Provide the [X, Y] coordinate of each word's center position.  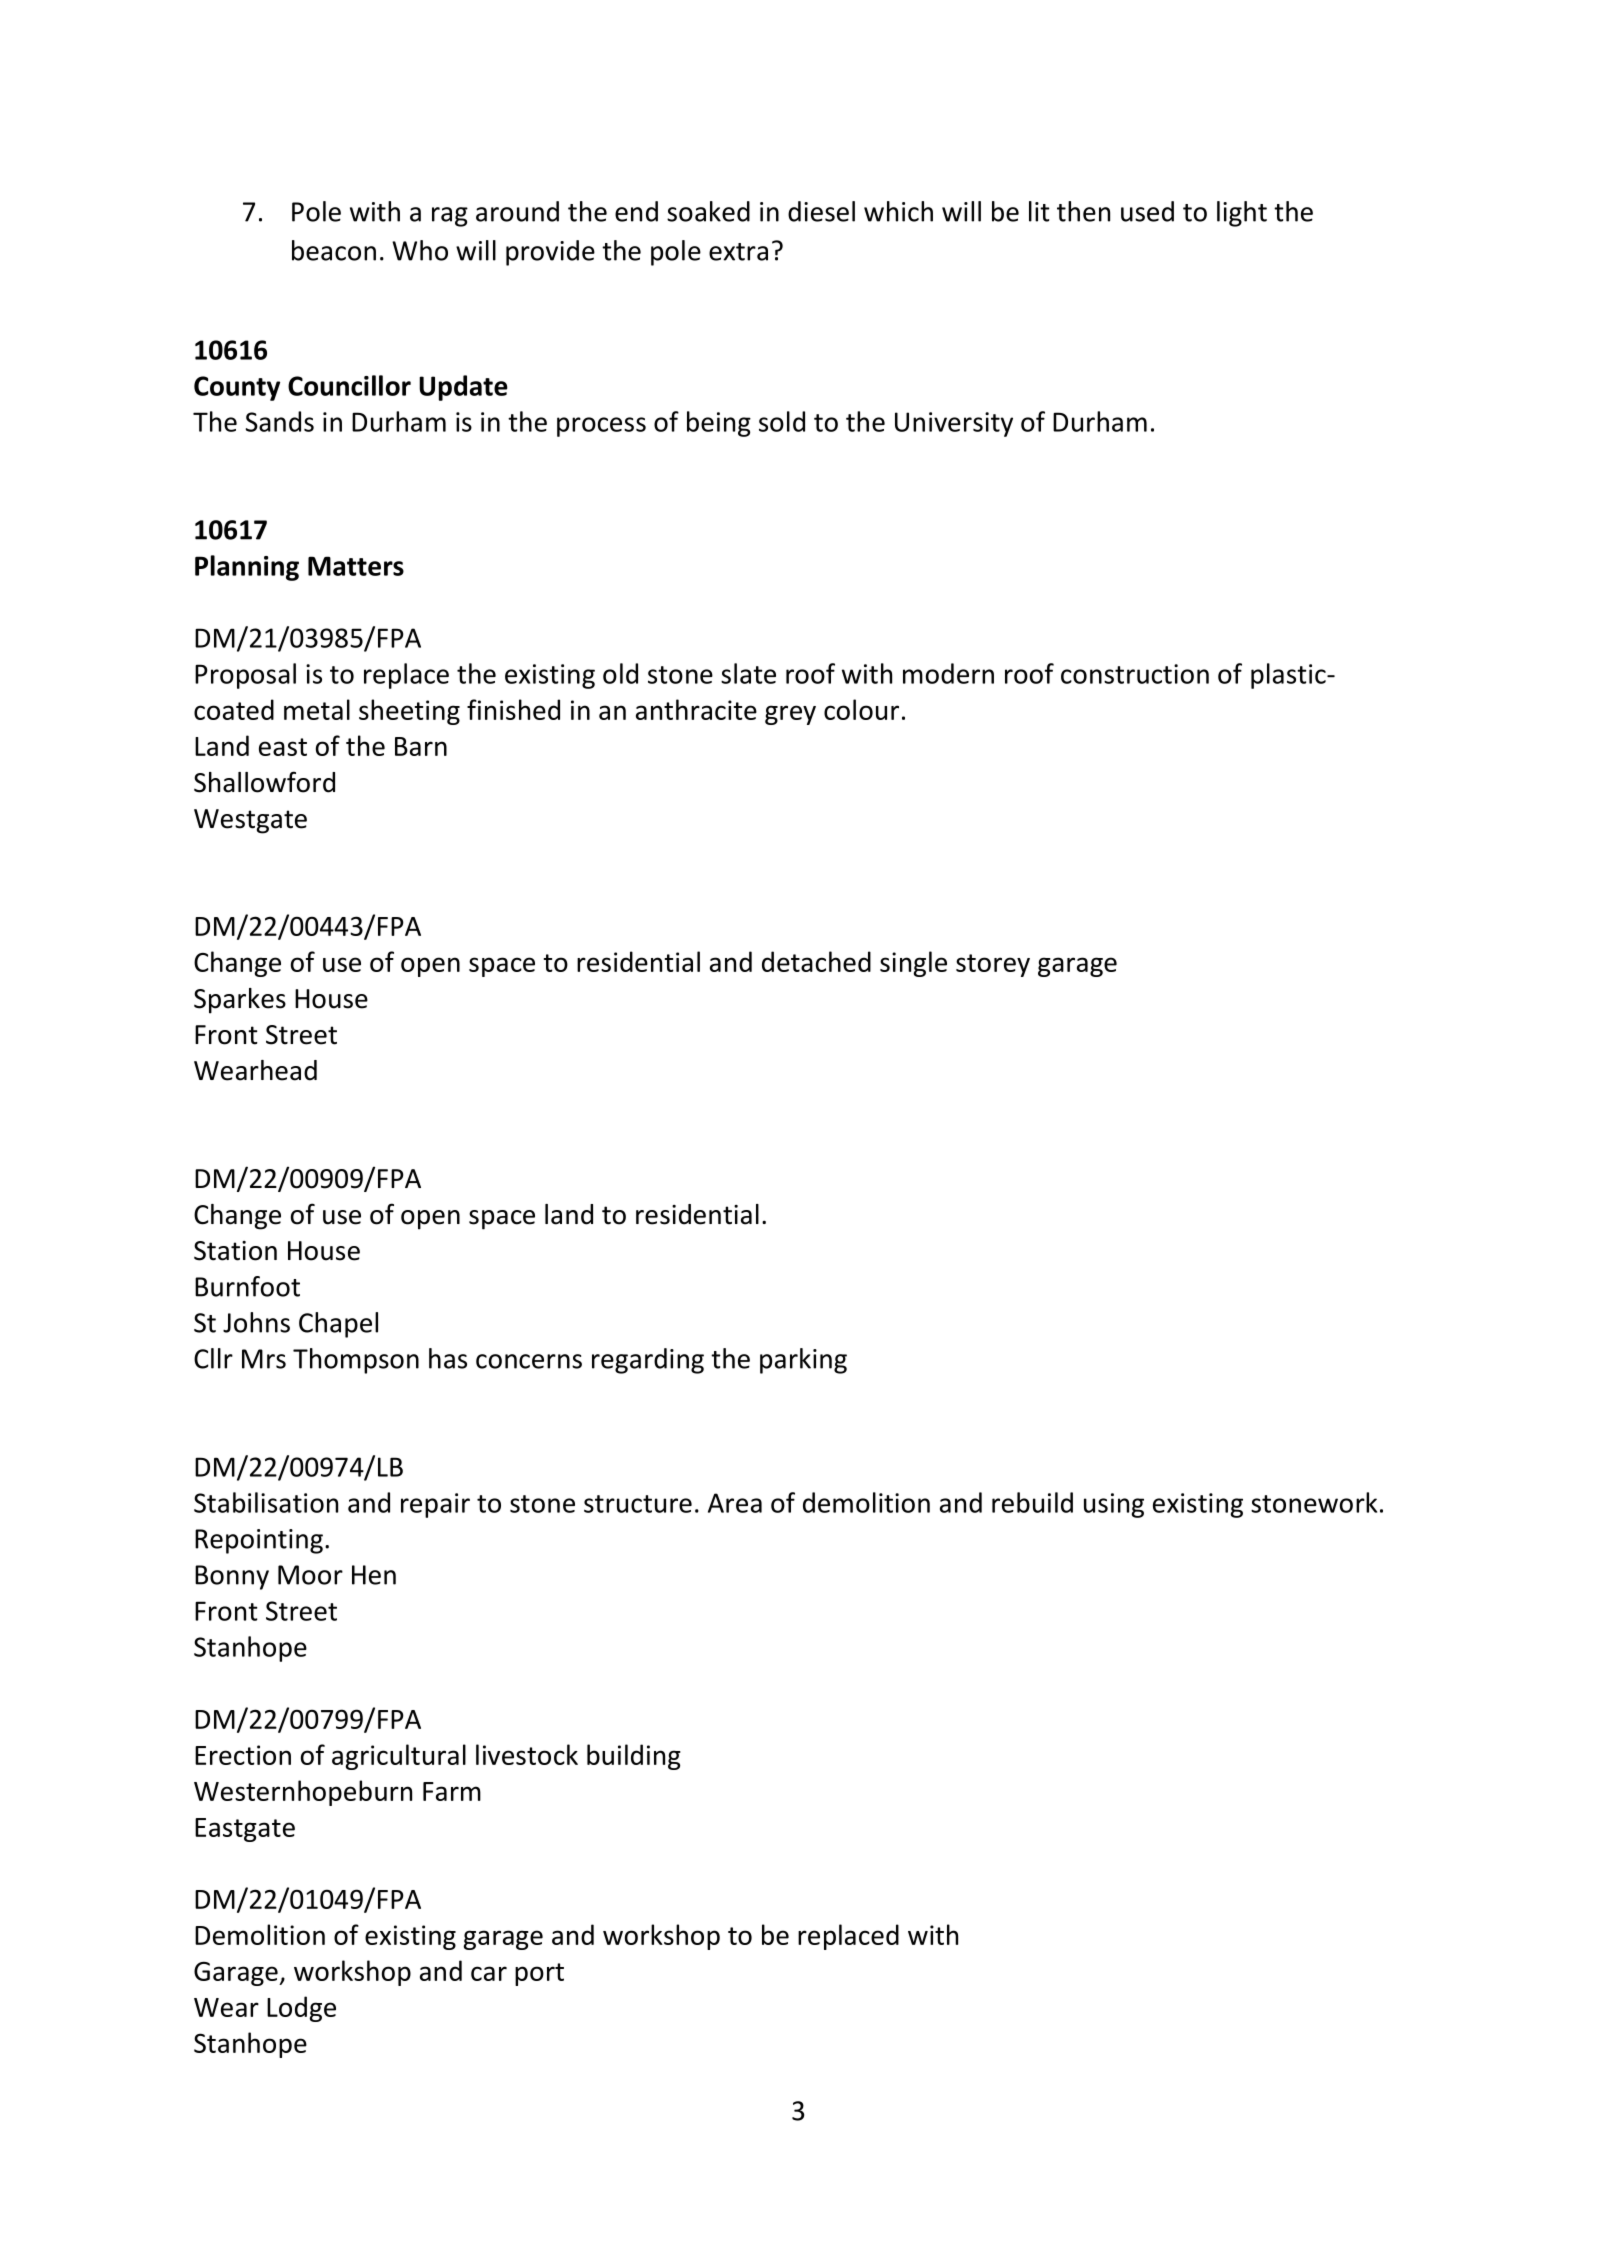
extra [738, 252]
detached [816, 961]
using [1114, 1505]
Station [235, 1251]
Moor [310, 1575]
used [1147, 211]
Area [735, 1503]
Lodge [301, 2009]
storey [993, 965]
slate [748, 673]
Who [420, 250]
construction [1135, 674]
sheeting [409, 712]
